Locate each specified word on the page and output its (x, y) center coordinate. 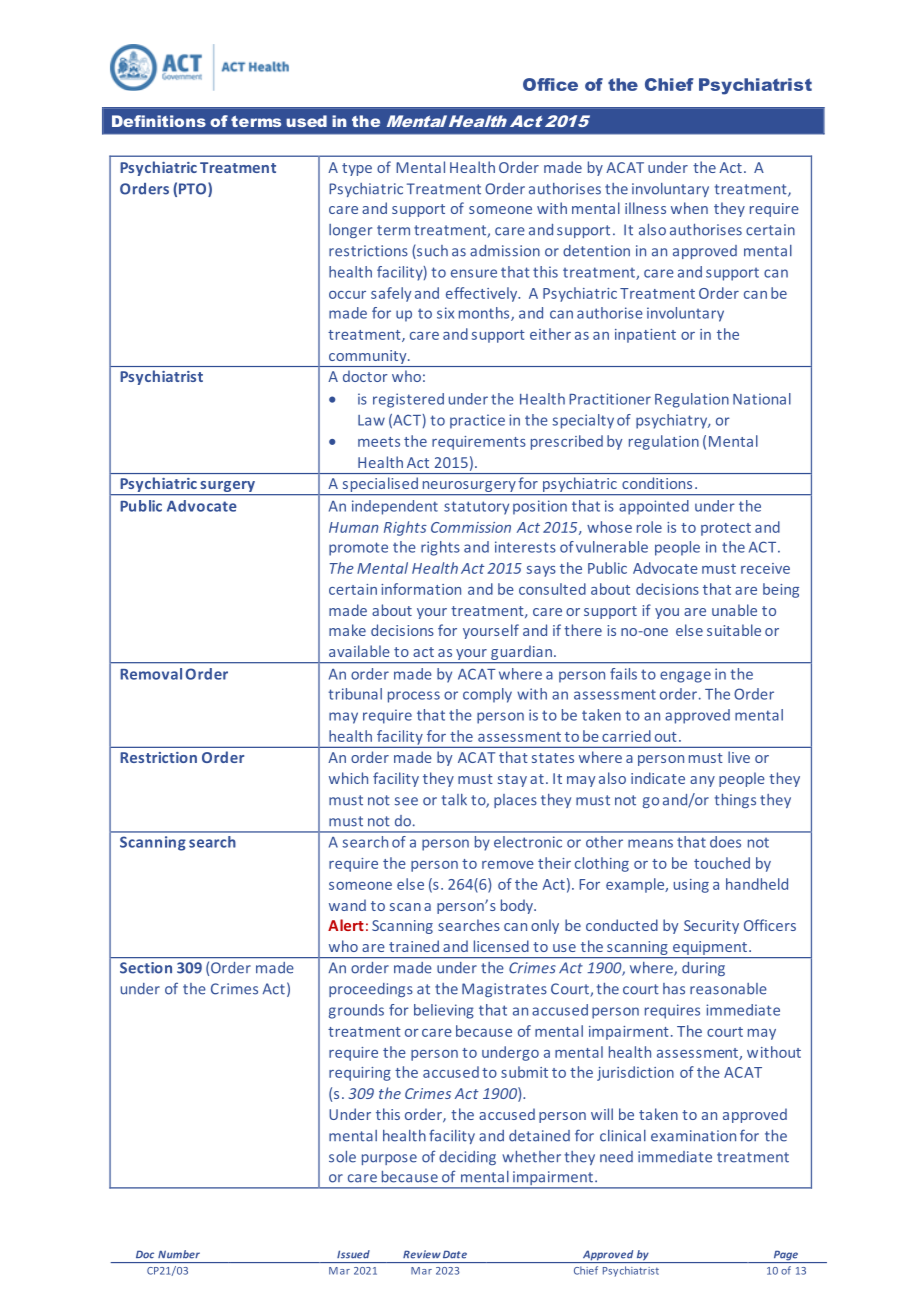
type (357, 169)
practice (477, 421)
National (762, 399)
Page (785, 1256)
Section (146, 967)
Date (455, 1254)
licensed (501, 946)
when (689, 208)
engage (685, 677)
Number (179, 1254)
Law (371, 420)
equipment (710, 949)
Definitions (159, 121)
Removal (151, 674)
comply (487, 695)
